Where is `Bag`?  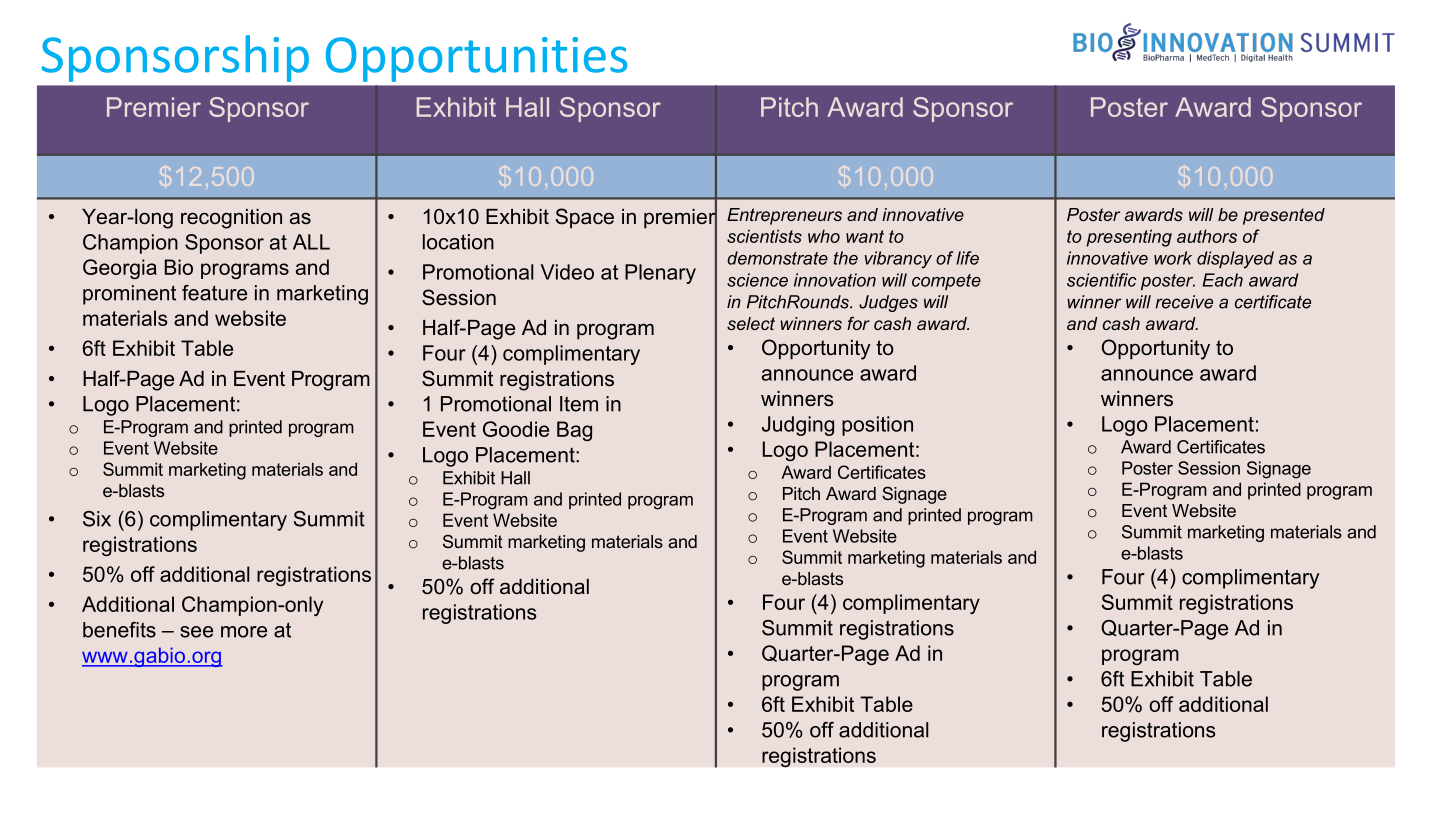 Bag is located at coordinates (574, 431).
